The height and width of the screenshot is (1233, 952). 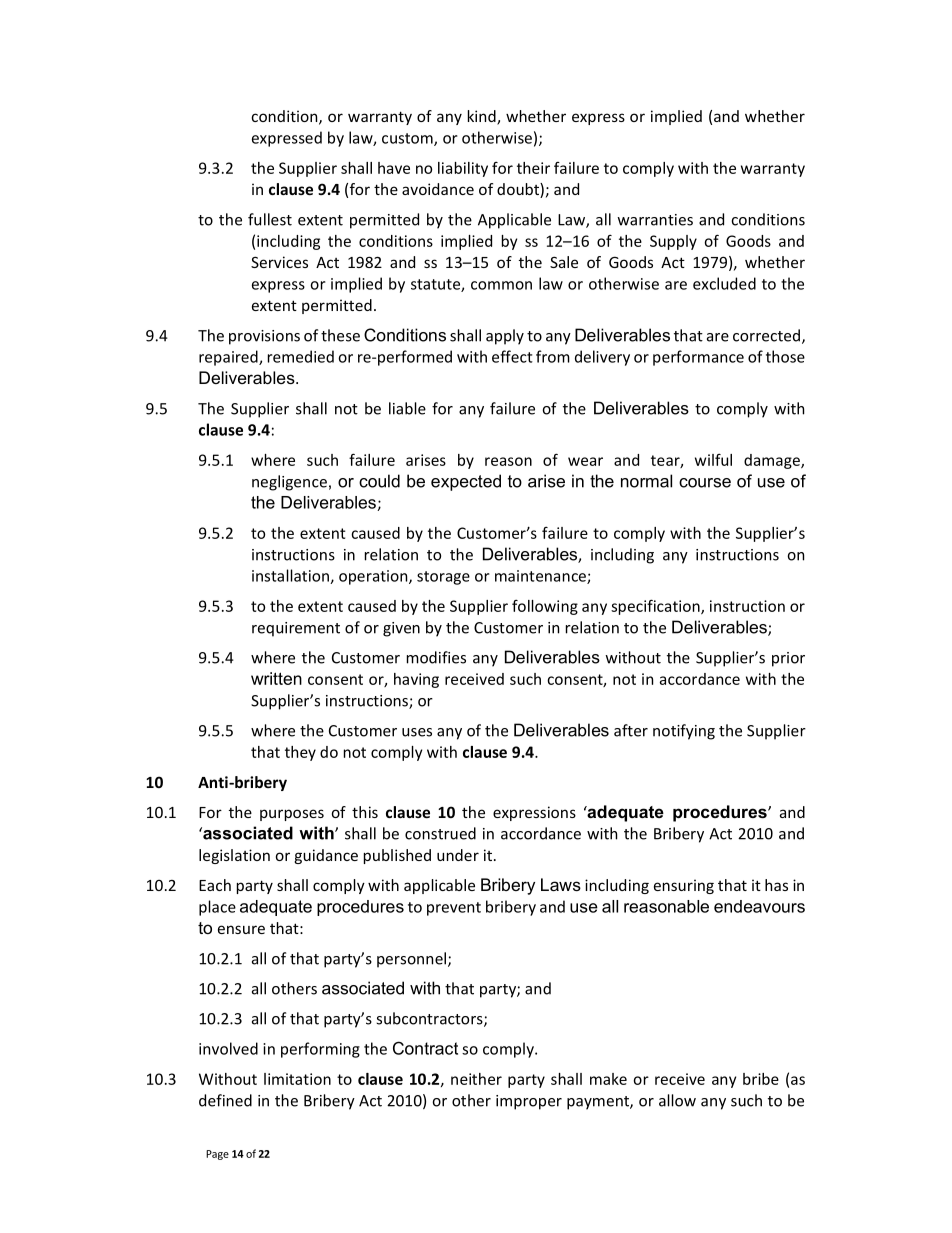 I want to click on their, so click(x=533, y=168).
